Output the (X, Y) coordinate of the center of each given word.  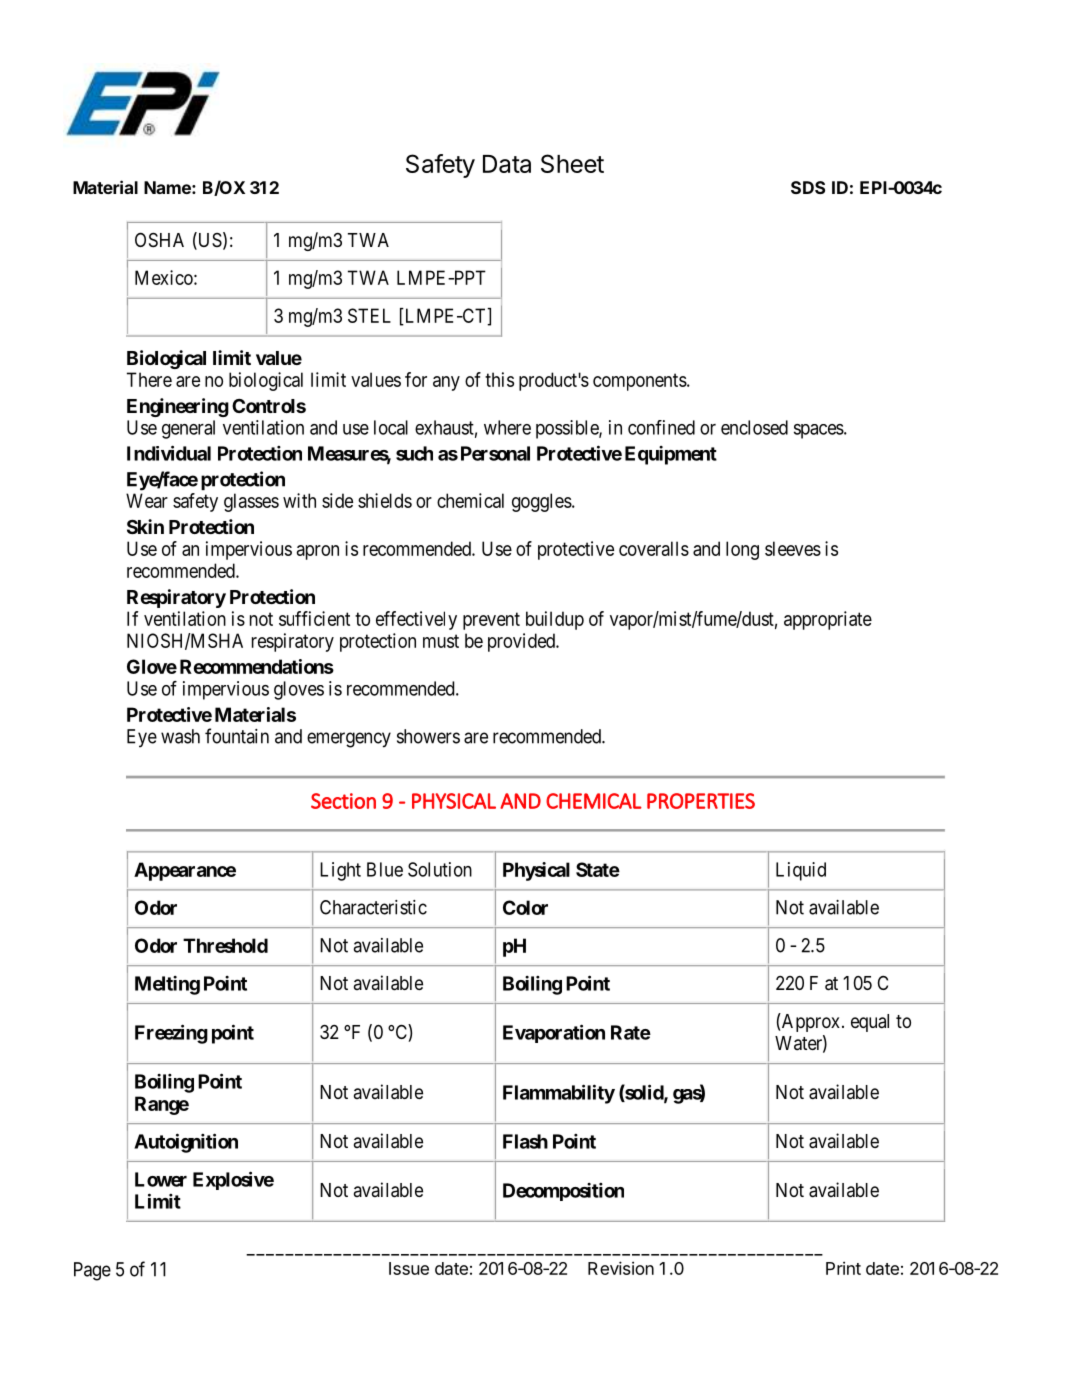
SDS (808, 187)
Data (507, 164)
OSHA (159, 240)
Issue (409, 1268)
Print (843, 1268)
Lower (161, 1179)
